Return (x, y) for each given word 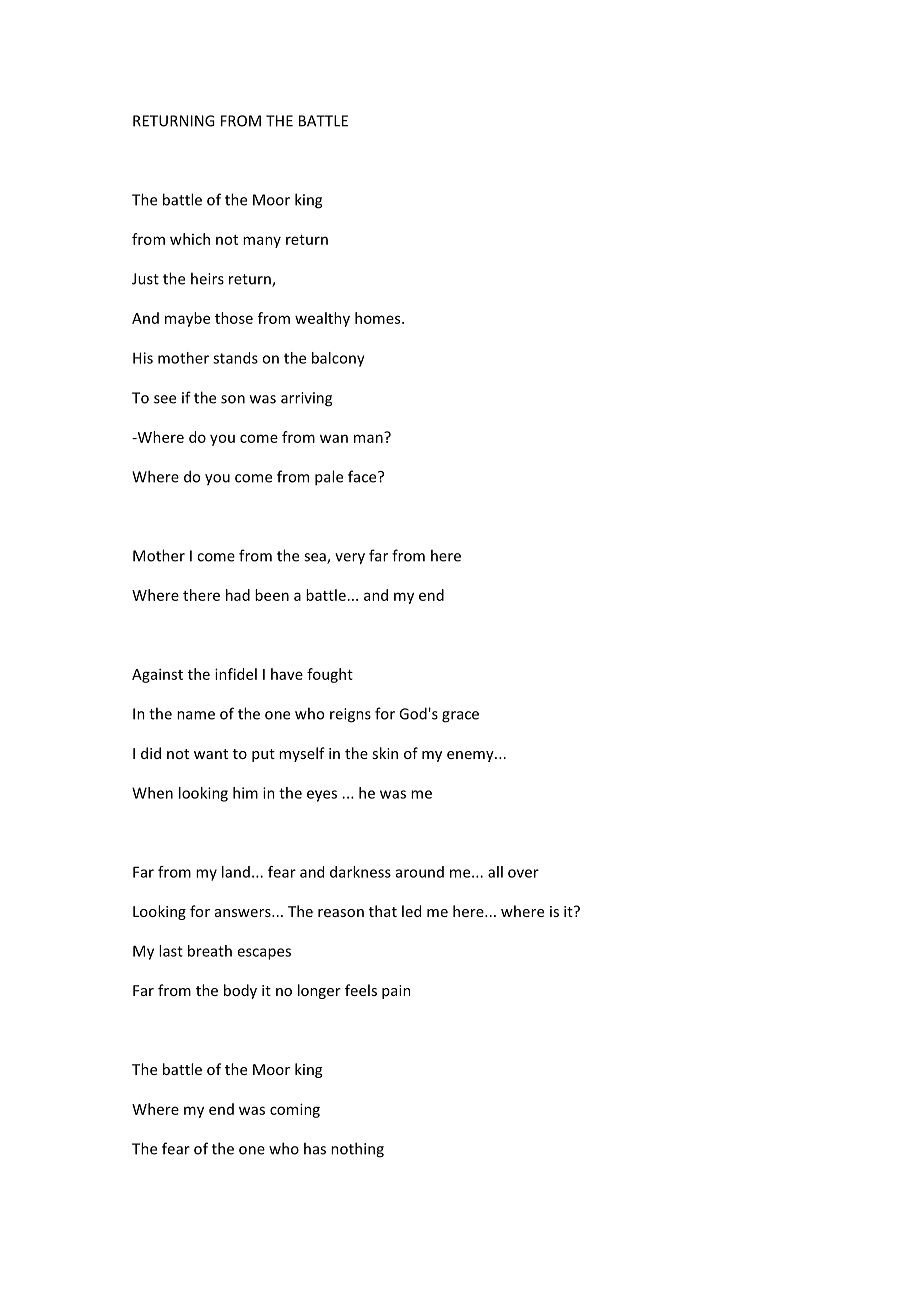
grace (460, 717)
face (363, 476)
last (171, 951)
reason (341, 913)
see (165, 399)
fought (330, 675)
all (495, 872)
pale (329, 478)
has (315, 1148)
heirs (207, 278)
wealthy (322, 319)
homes (379, 318)
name (196, 715)
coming (295, 1110)
